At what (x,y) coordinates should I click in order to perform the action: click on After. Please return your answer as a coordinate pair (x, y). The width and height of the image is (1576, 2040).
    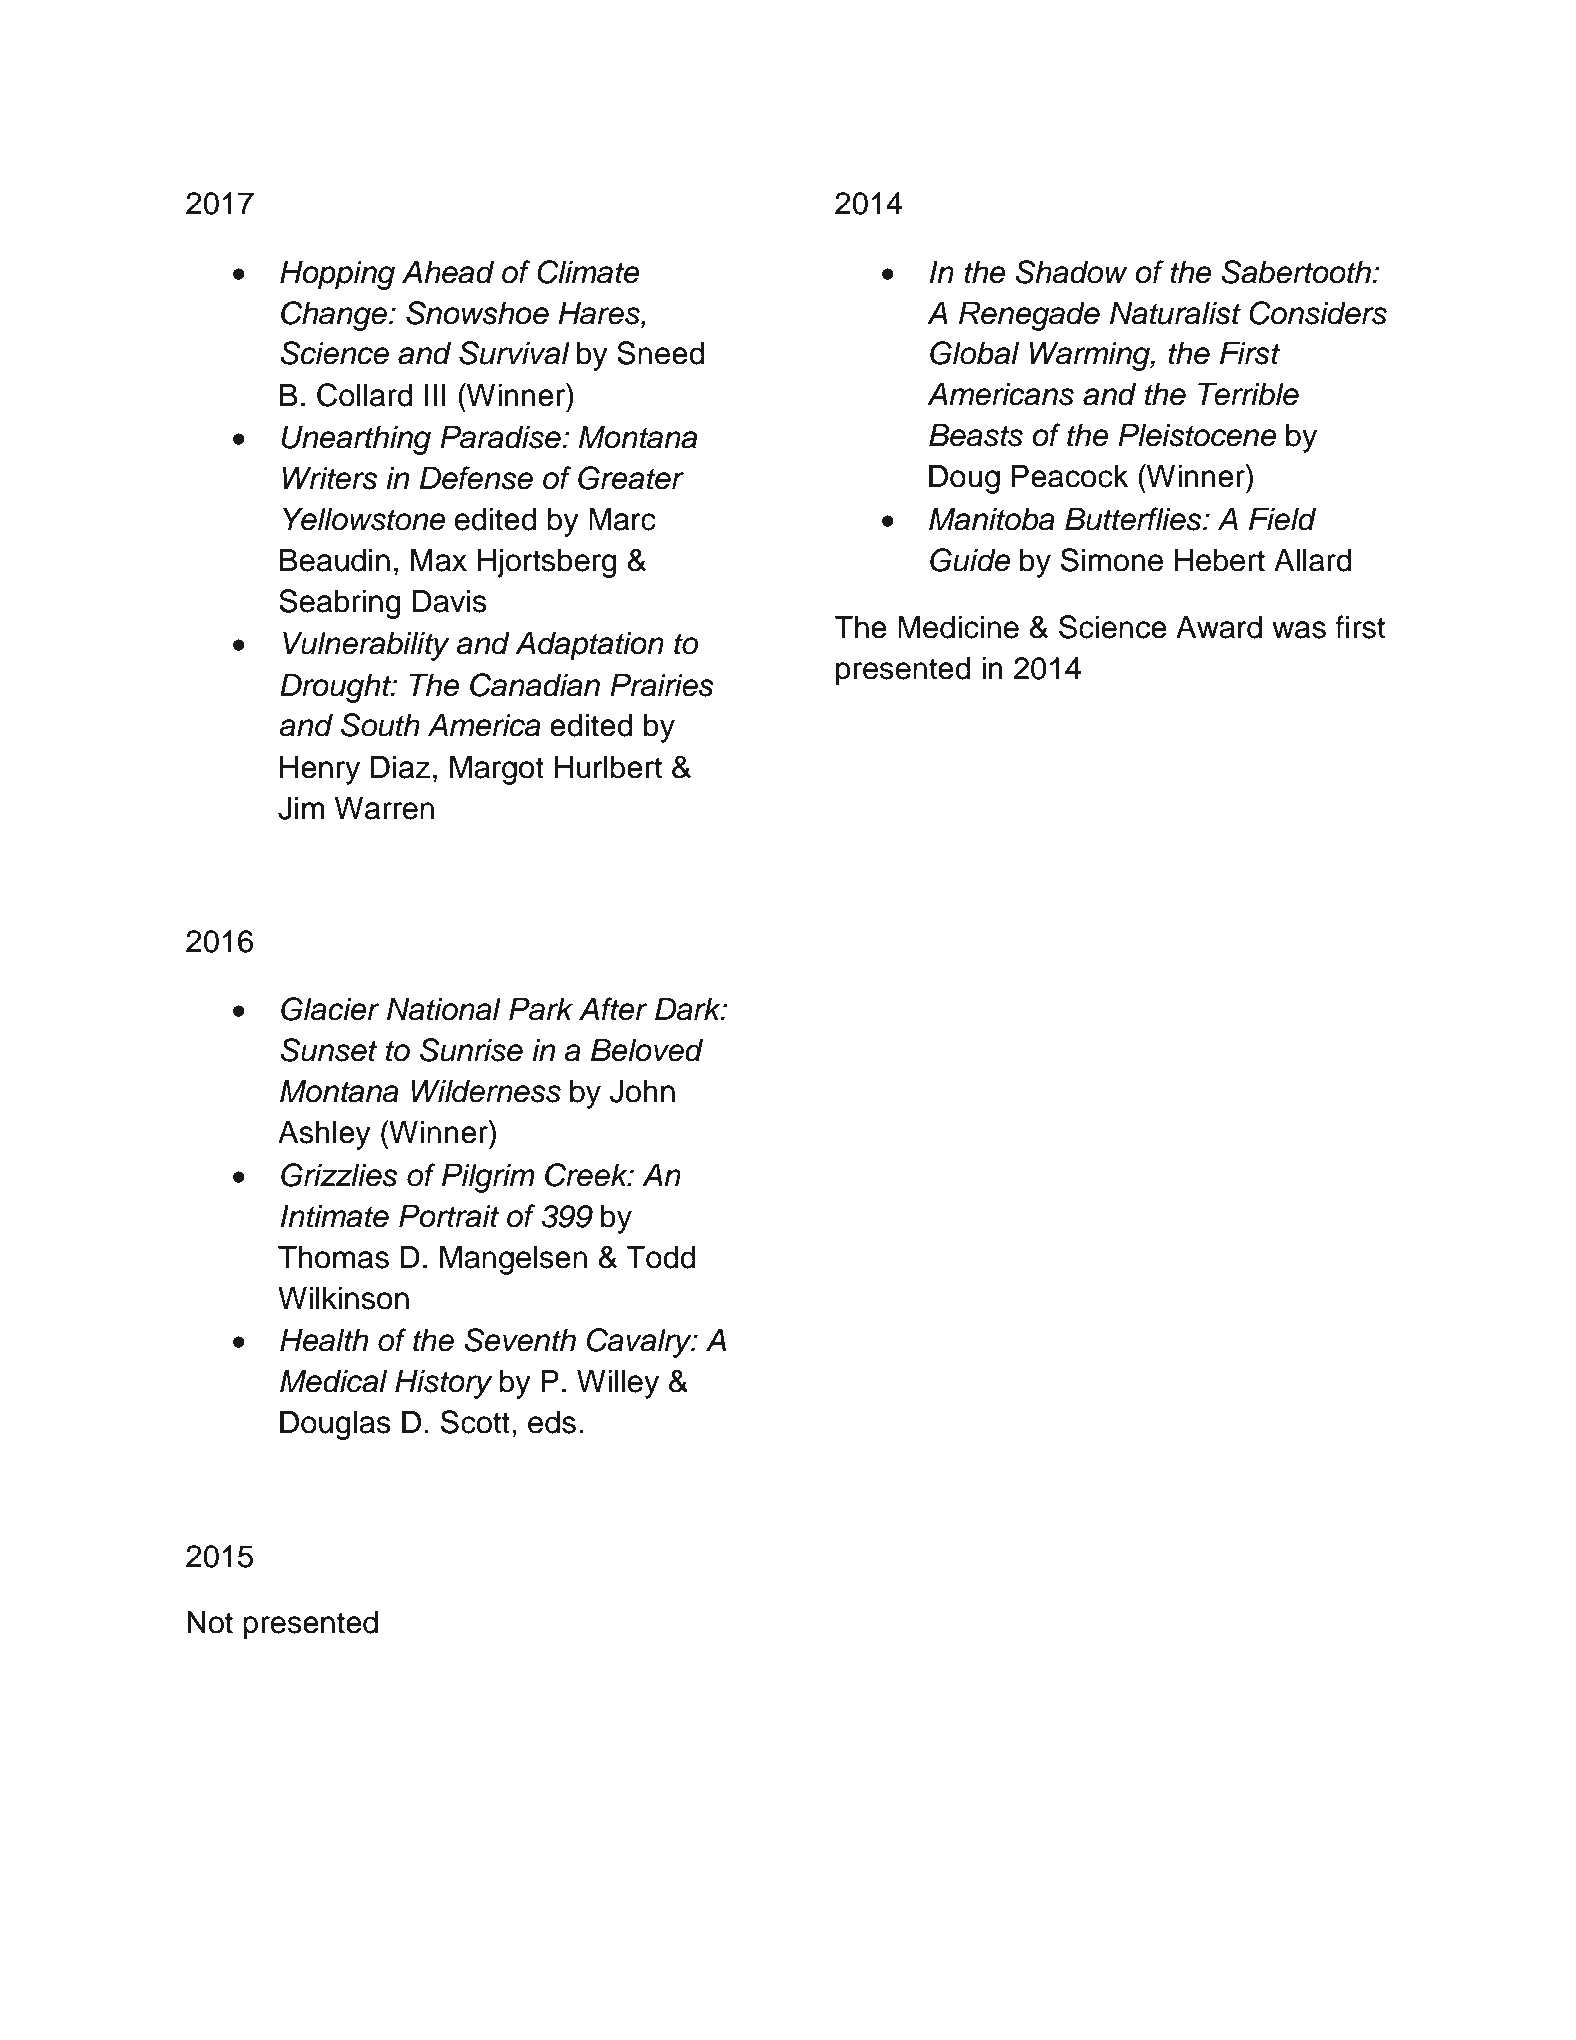
    Looking at the image, I should click on (613, 1009).
